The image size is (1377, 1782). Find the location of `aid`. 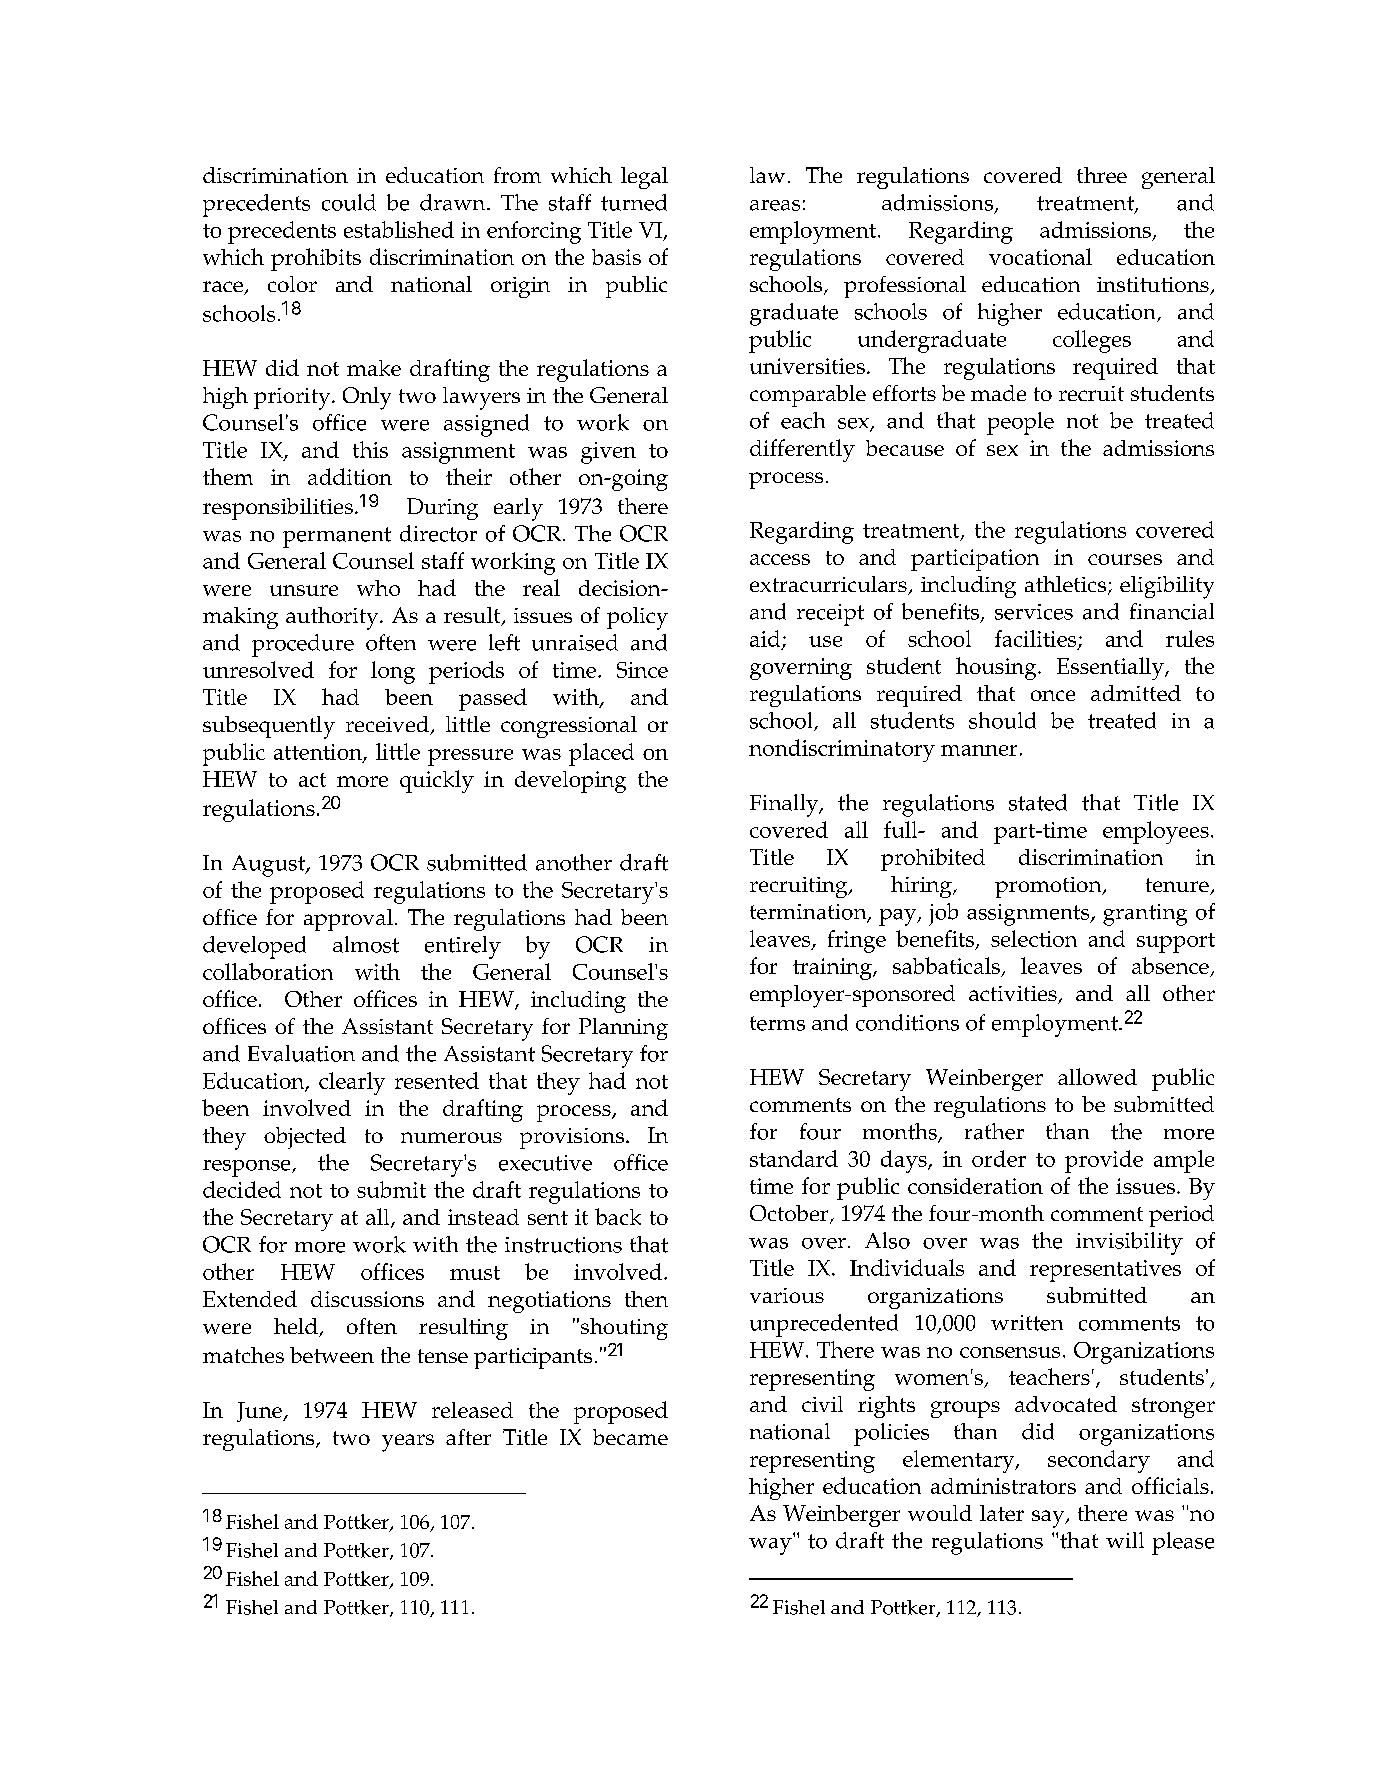

aid is located at coordinates (766, 639).
